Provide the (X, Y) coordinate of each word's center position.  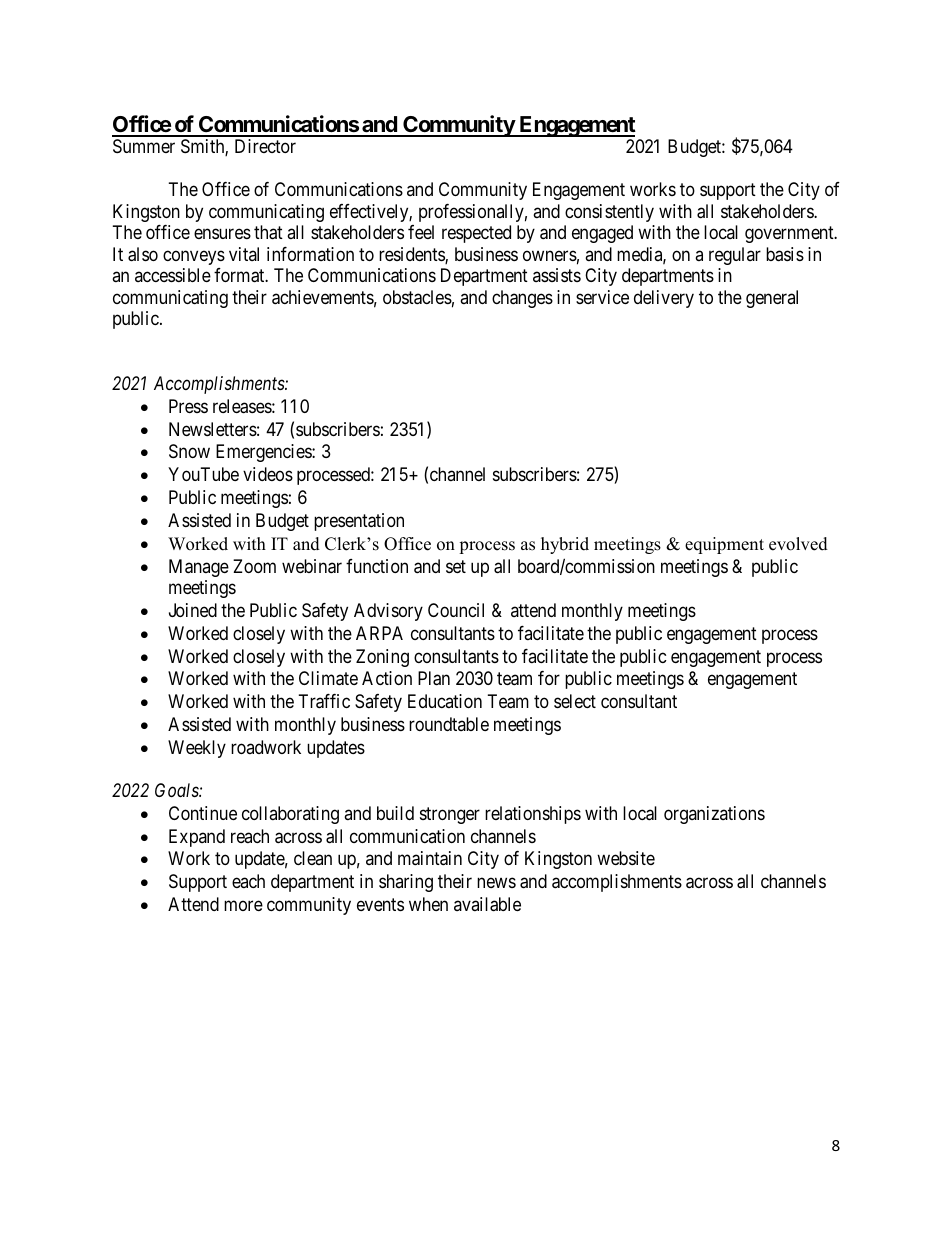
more (243, 905)
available (487, 904)
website (626, 858)
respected (476, 234)
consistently (609, 213)
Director (265, 146)
